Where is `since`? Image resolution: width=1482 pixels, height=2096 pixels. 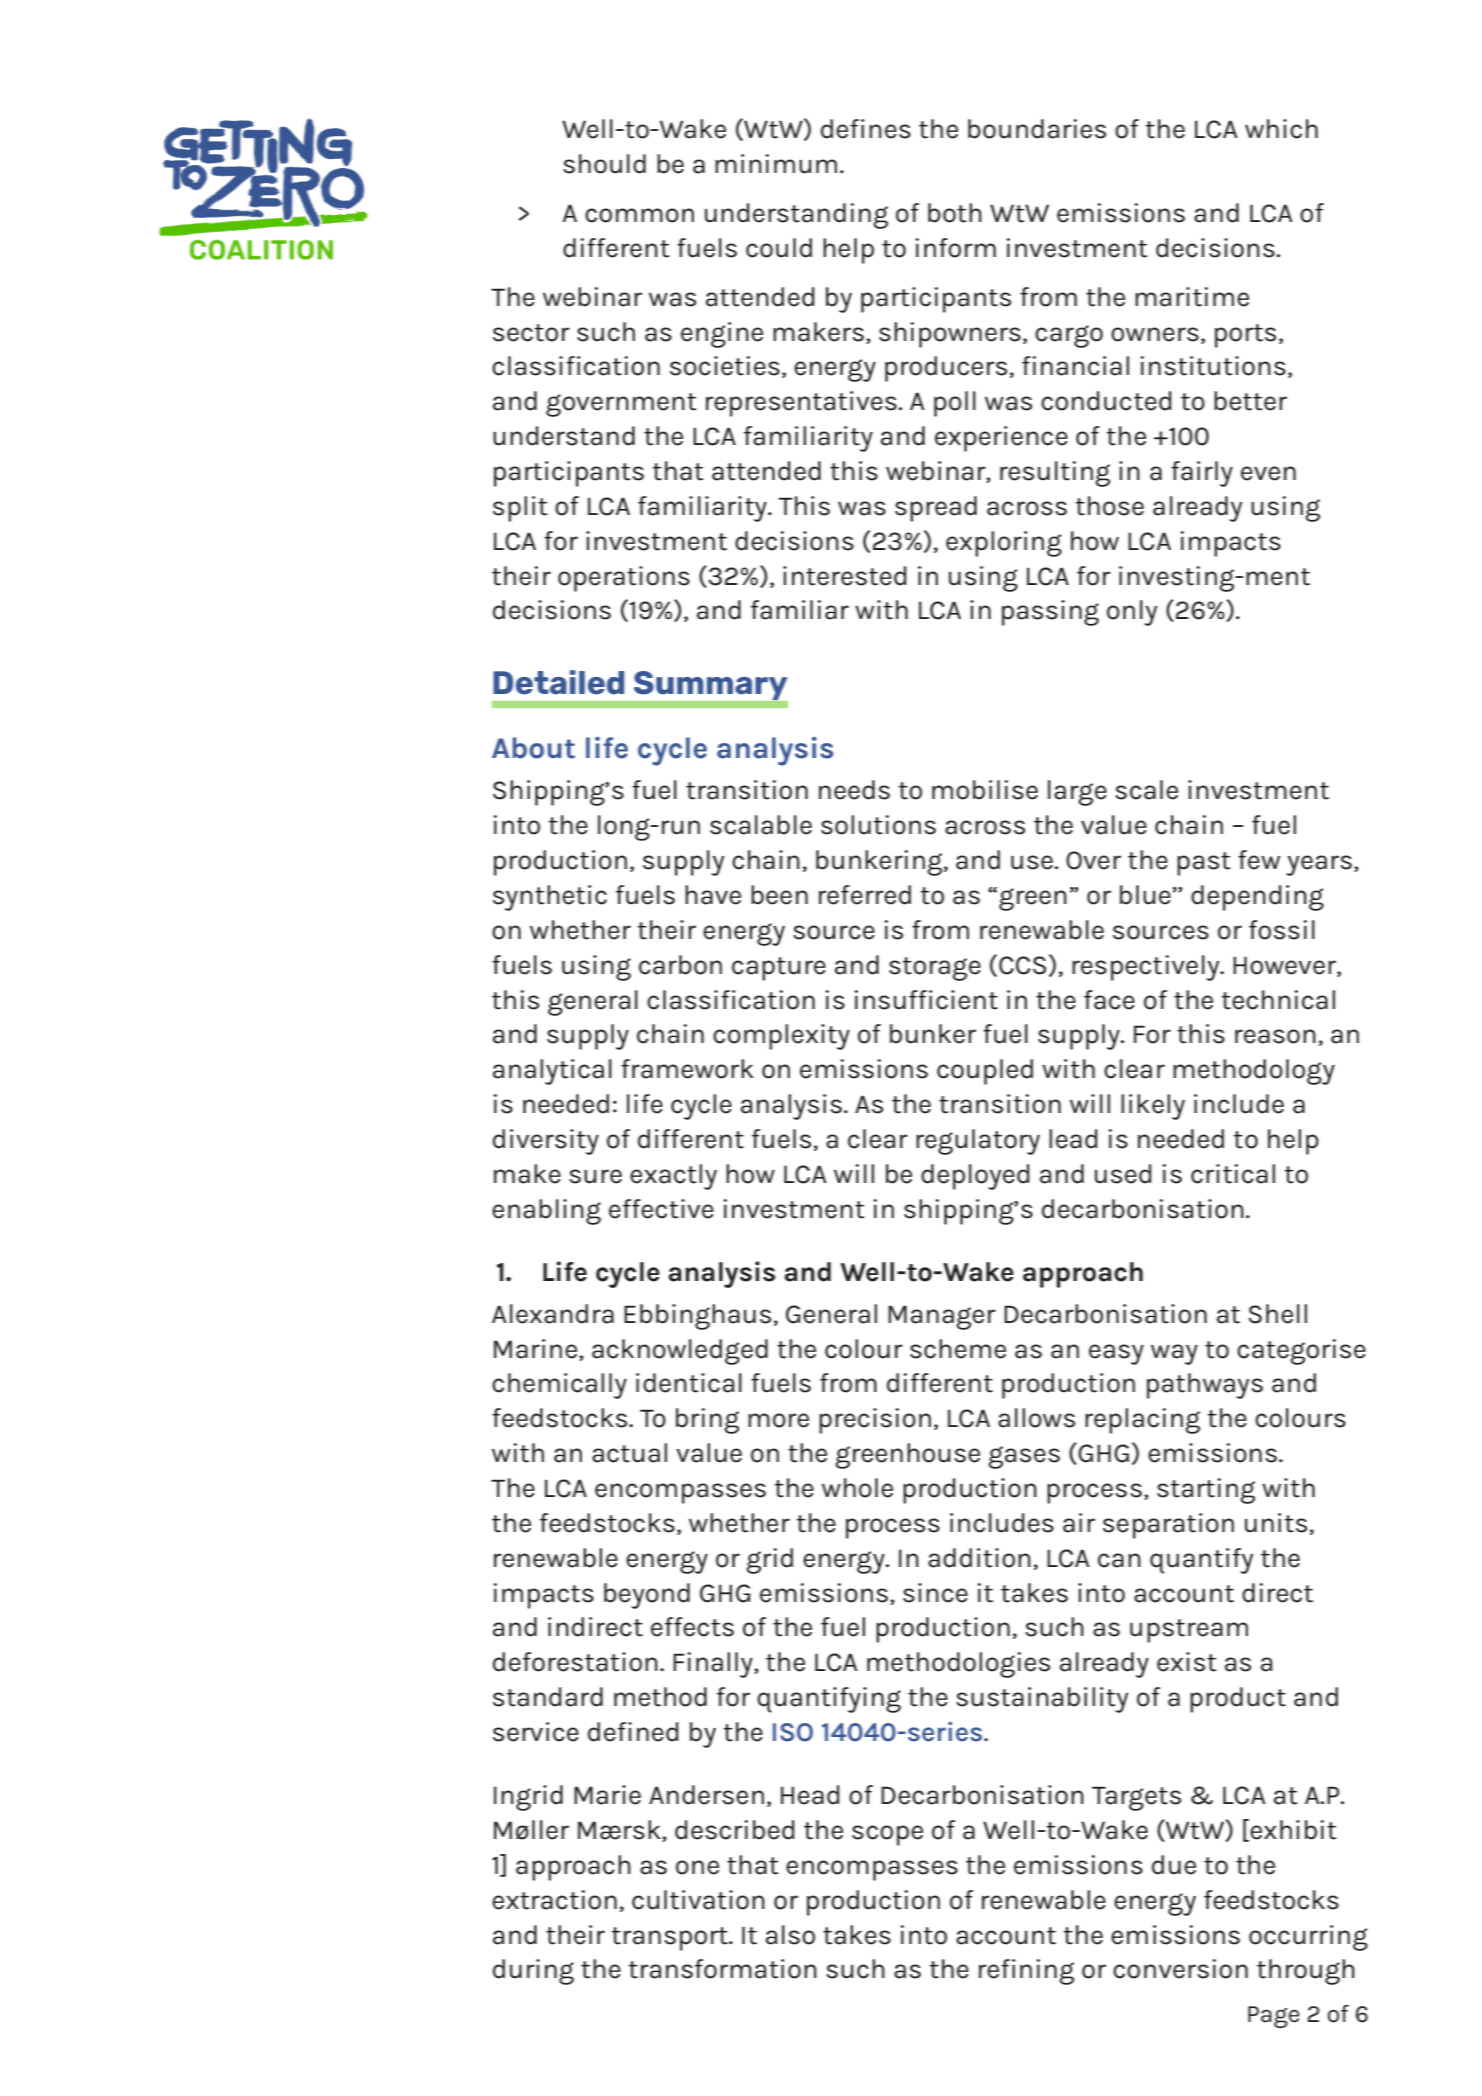
since is located at coordinates (935, 1593).
